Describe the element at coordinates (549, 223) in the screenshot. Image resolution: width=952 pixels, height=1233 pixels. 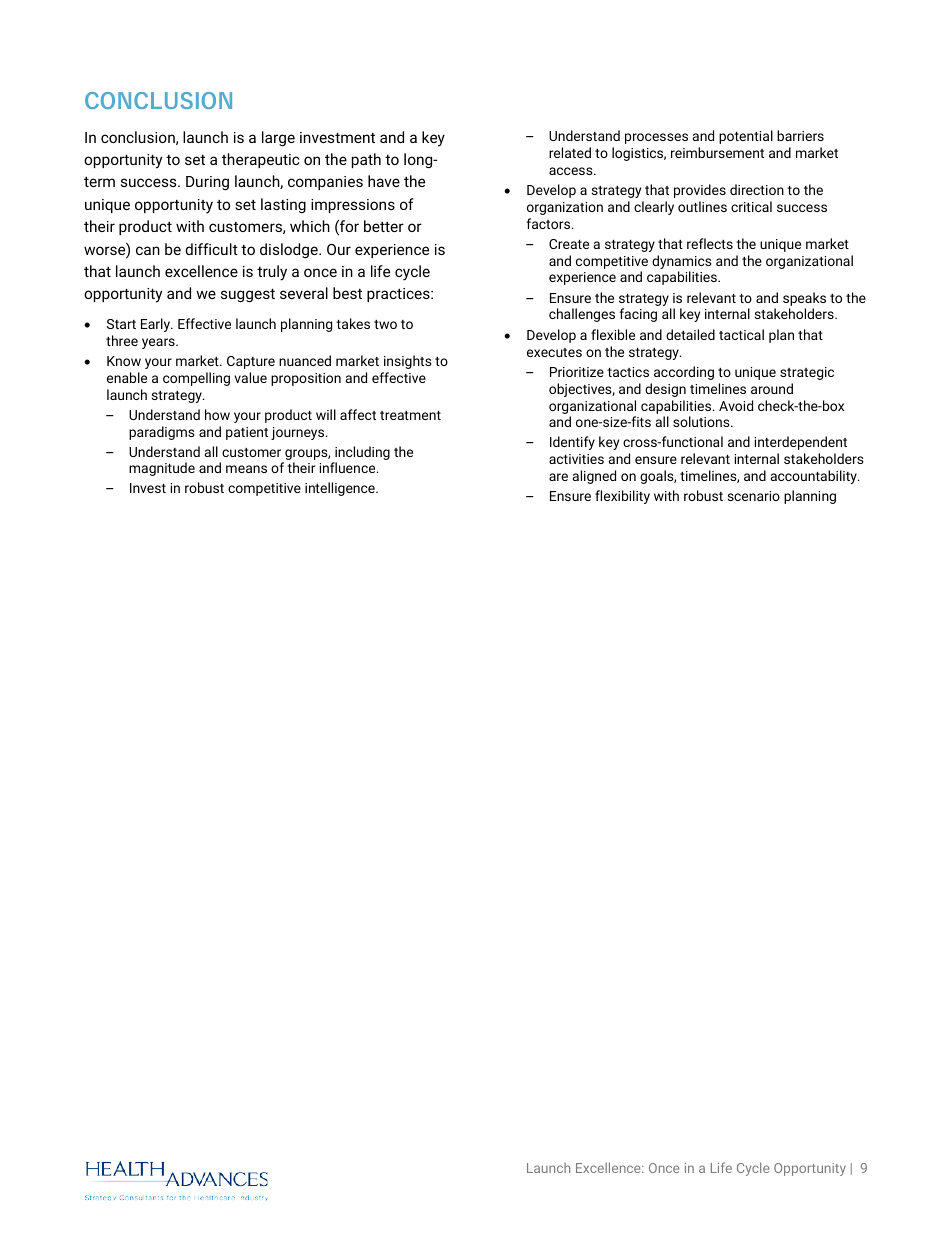
I see `factors` at that location.
